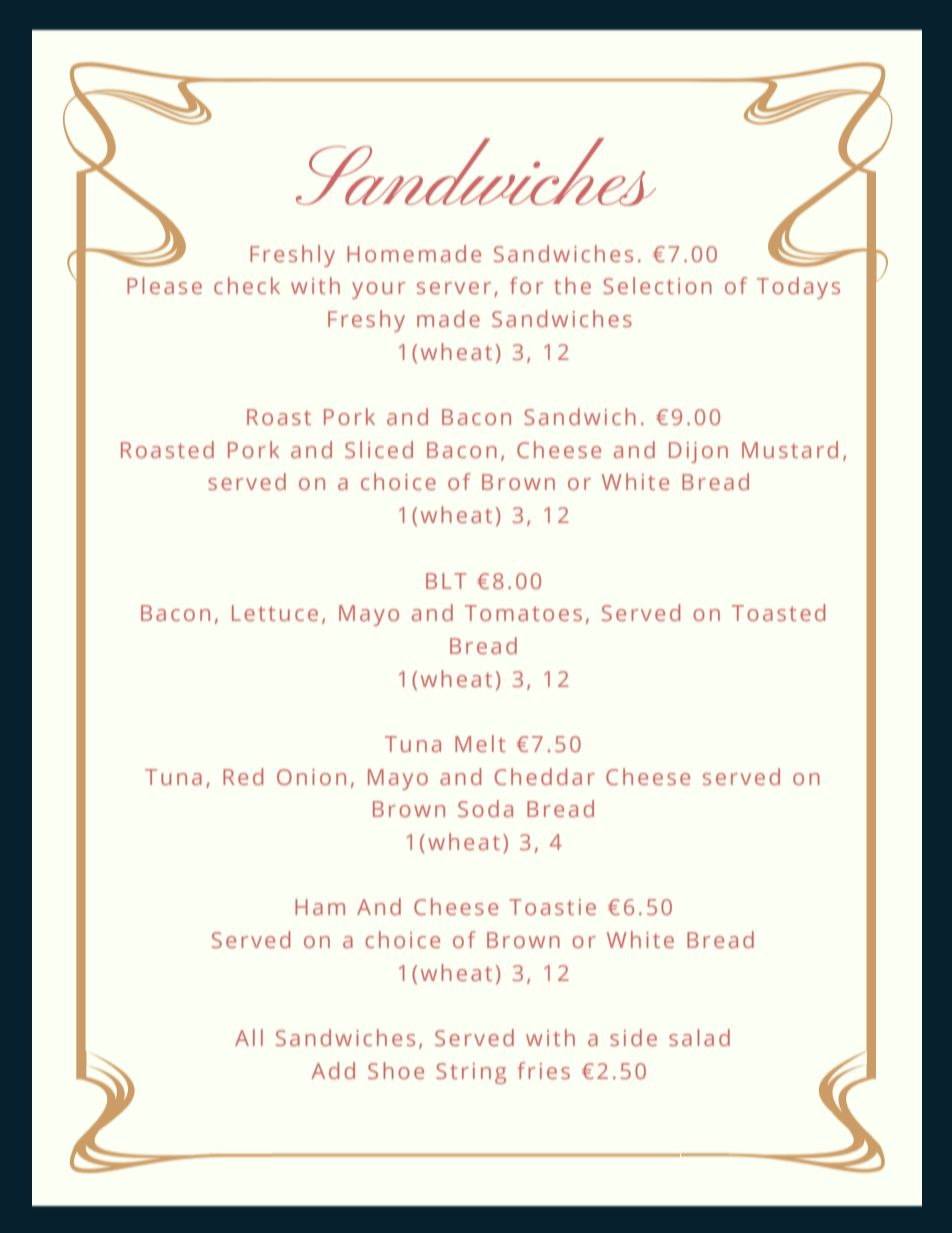  Describe the element at coordinates (698, 452) in the screenshot. I see `Dijon` at that location.
